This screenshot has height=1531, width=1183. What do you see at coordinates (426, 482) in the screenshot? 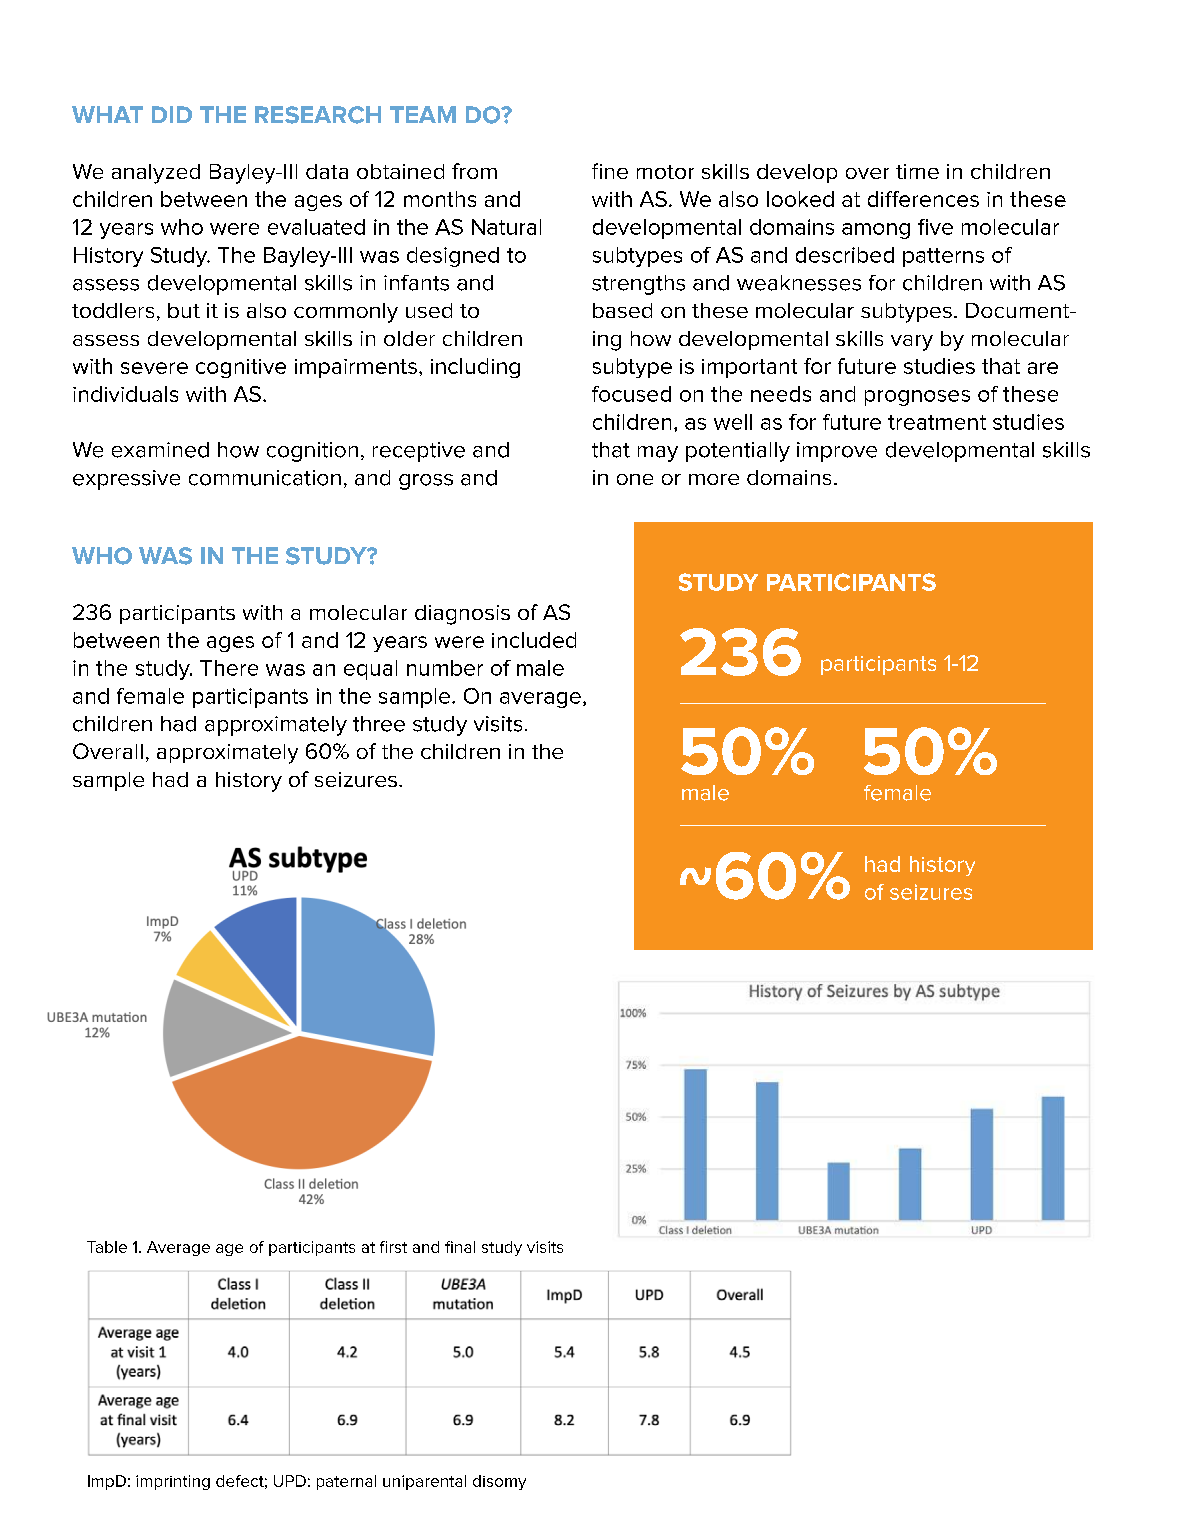
I see `gross` at bounding box center [426, 482].
